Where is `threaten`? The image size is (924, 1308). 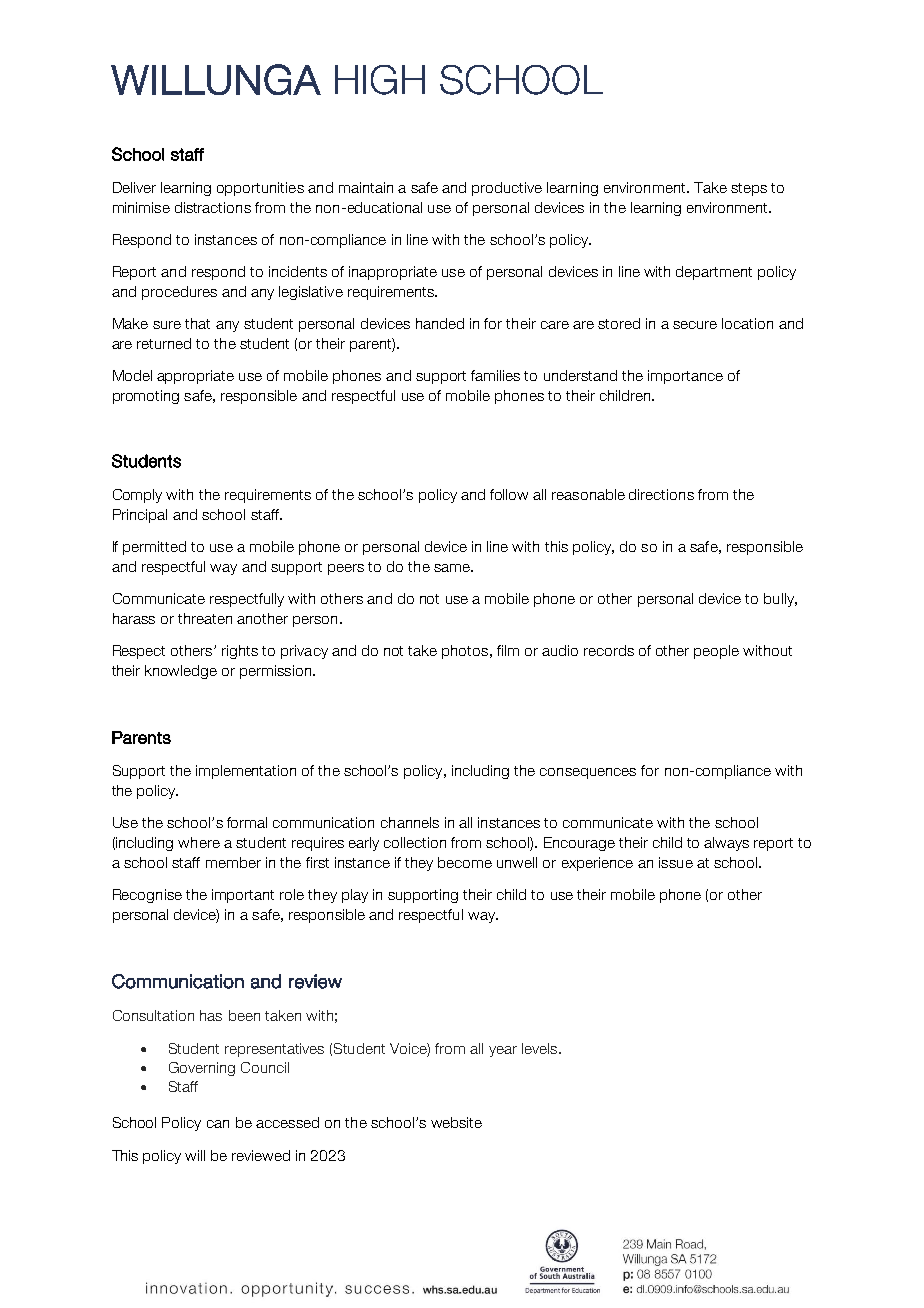 threaten is located at coordinates (205, 618).
